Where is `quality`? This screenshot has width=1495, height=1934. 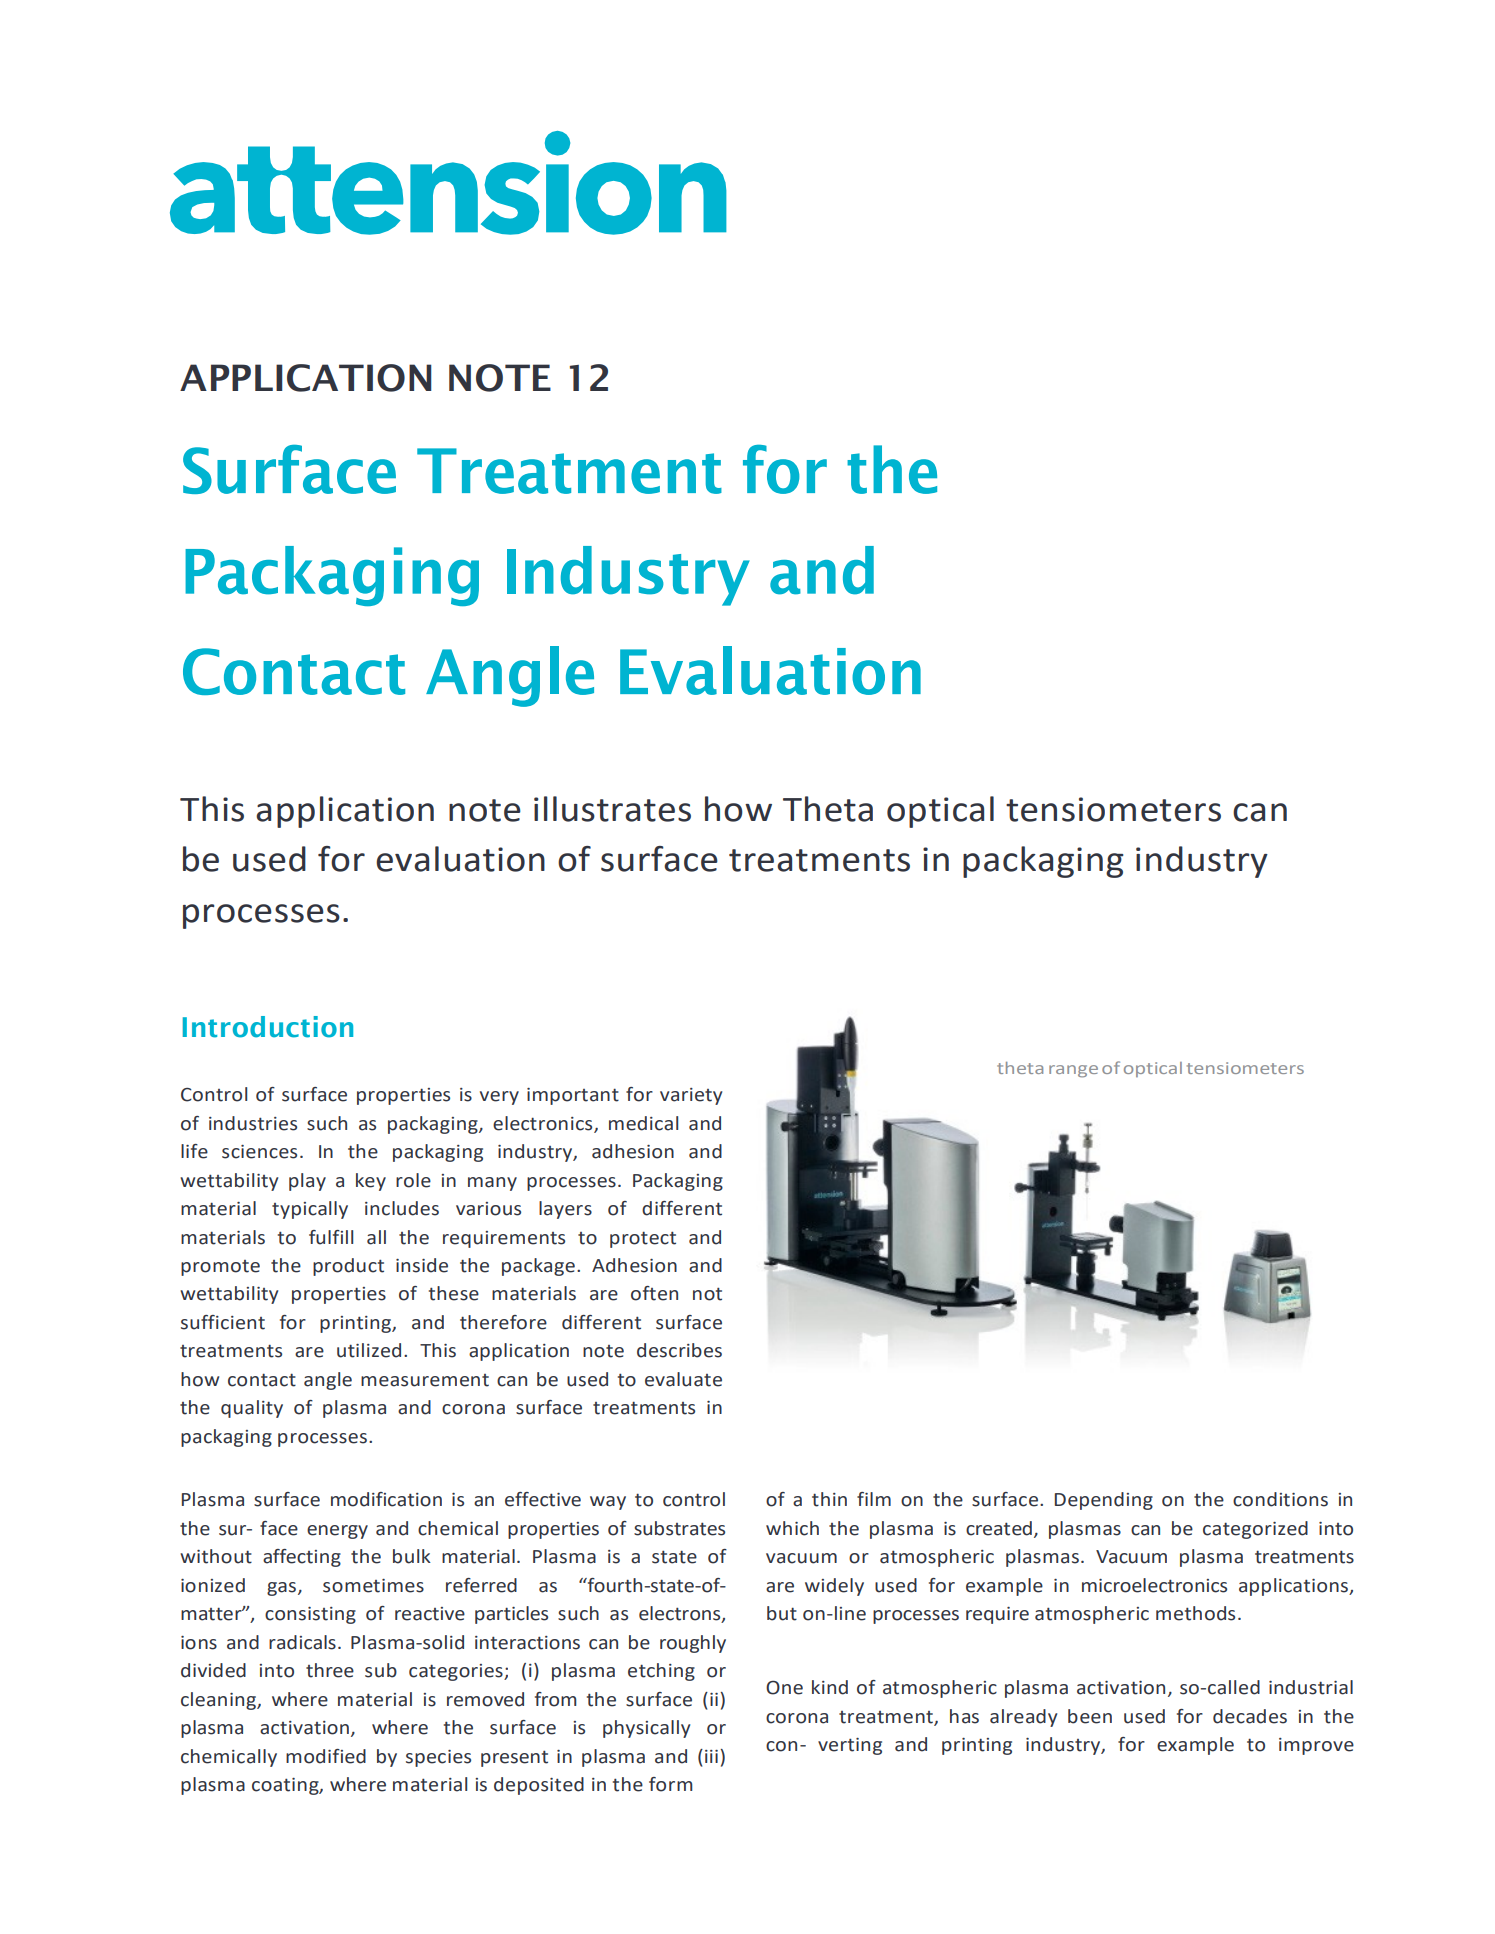 quality is located at coordinates (252, 1409).
